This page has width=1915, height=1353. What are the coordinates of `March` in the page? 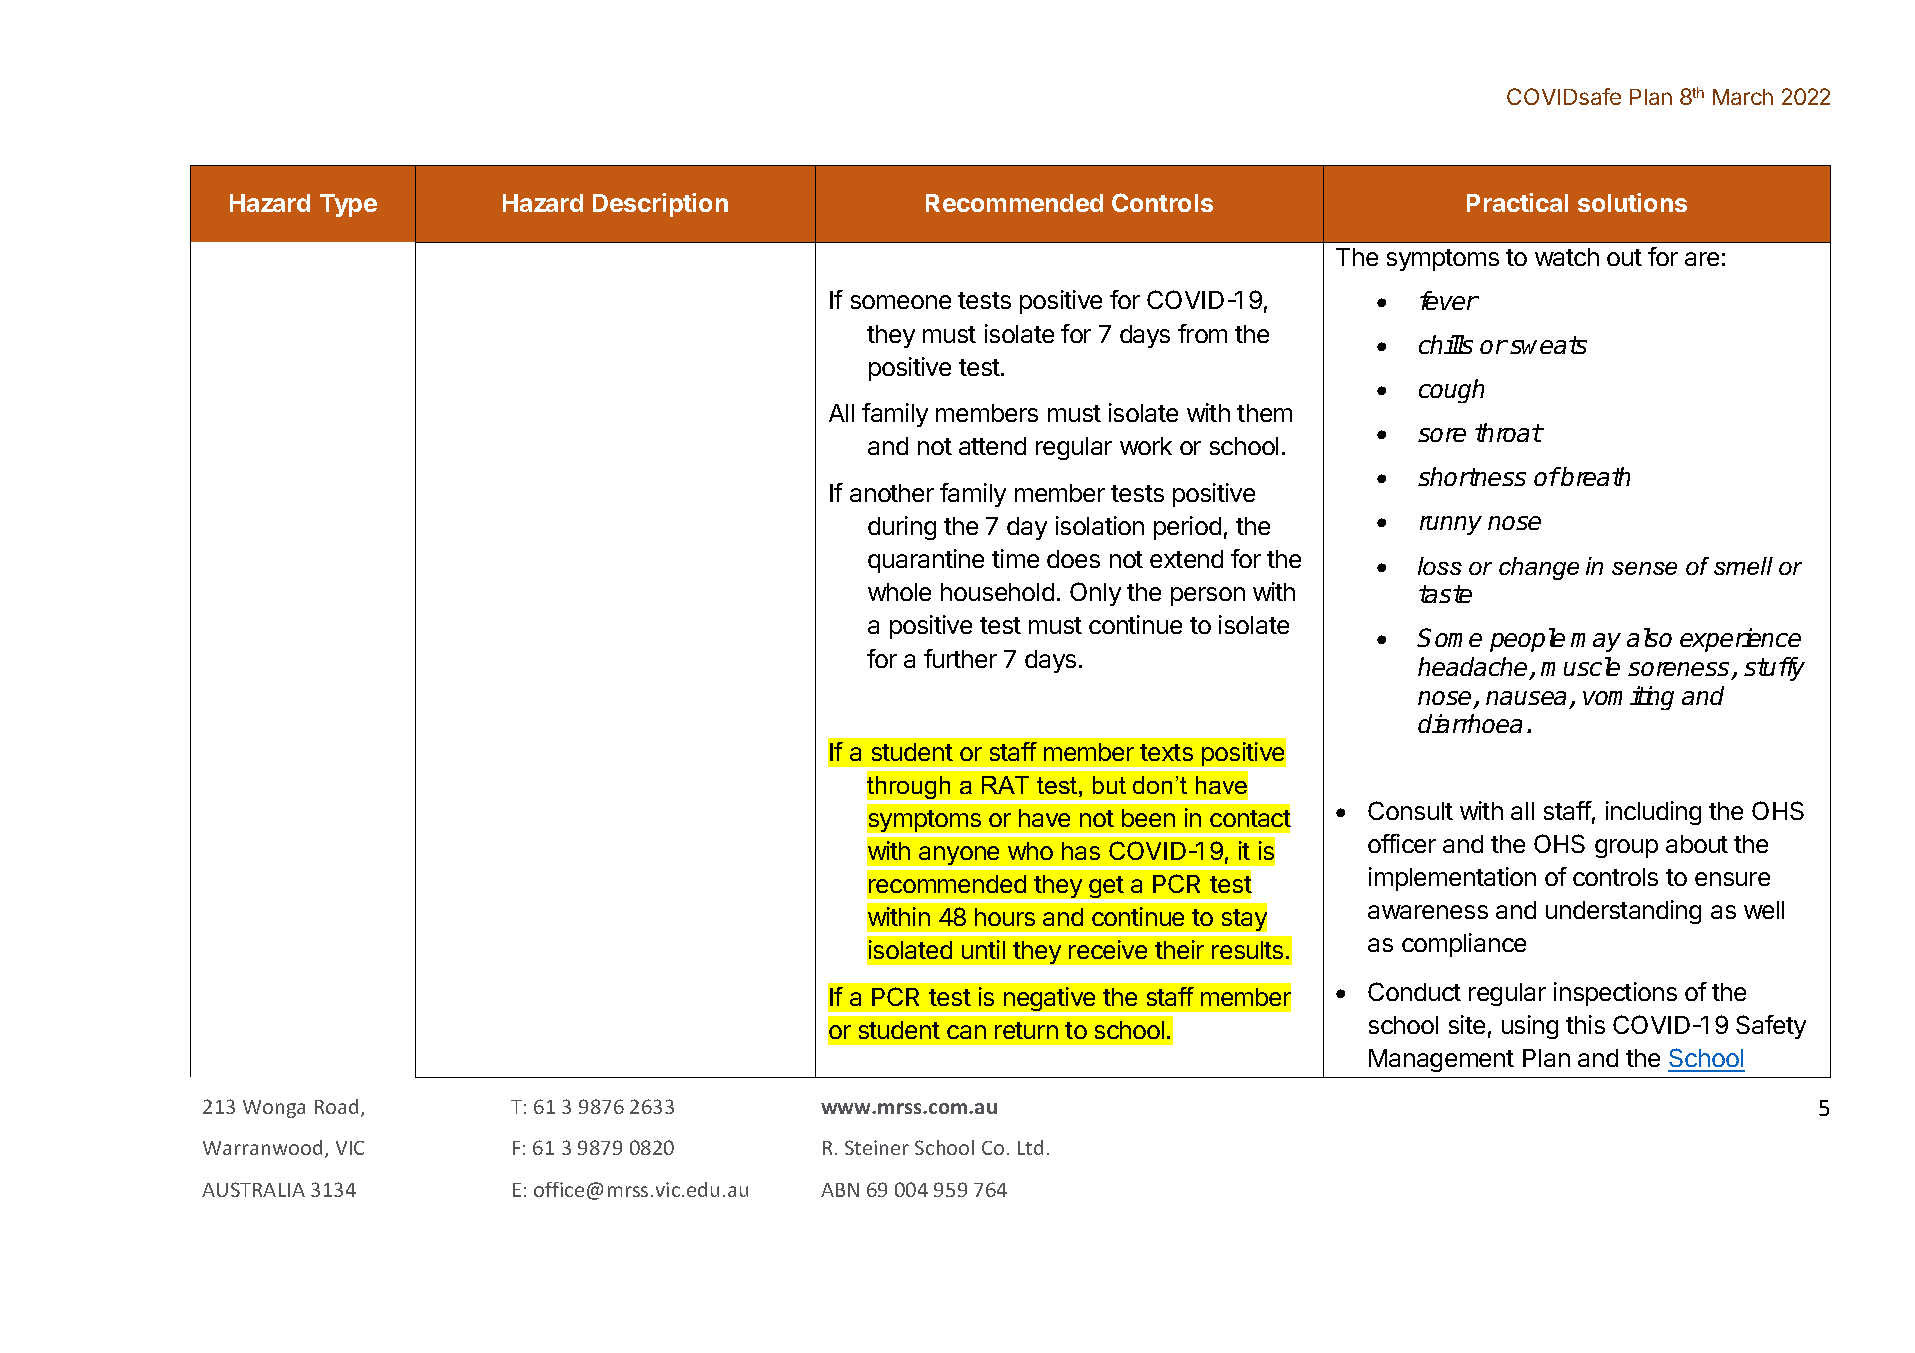 It's located at (1743, 97).
